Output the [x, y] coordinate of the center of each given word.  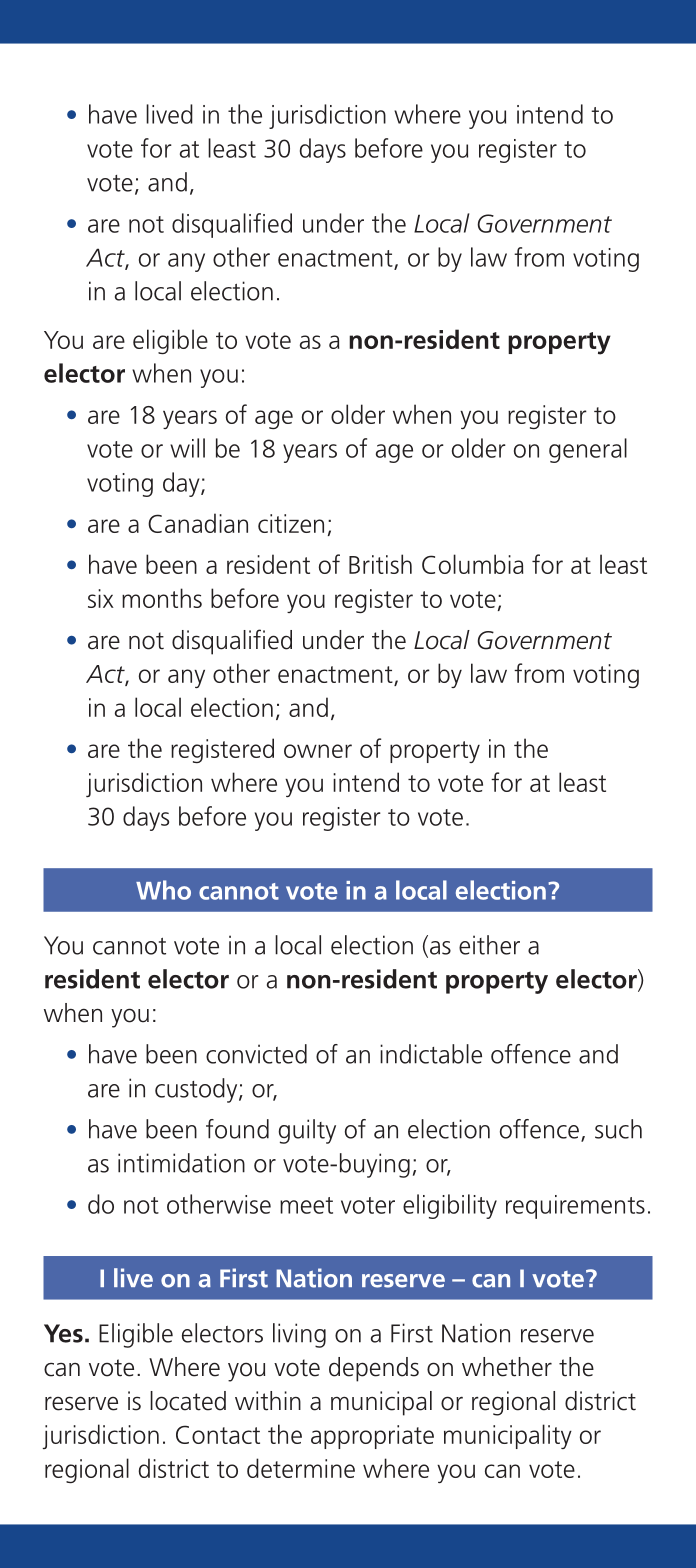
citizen [291, 523]
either [489, 945]
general [588, 450]
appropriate [372, 1437]
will [187, 448]
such [618, 1129]
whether [507, 1367]
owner [318, 751]
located [188, 1401]
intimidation [181, 1163]
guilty [307, 1131]
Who [163, 890]
